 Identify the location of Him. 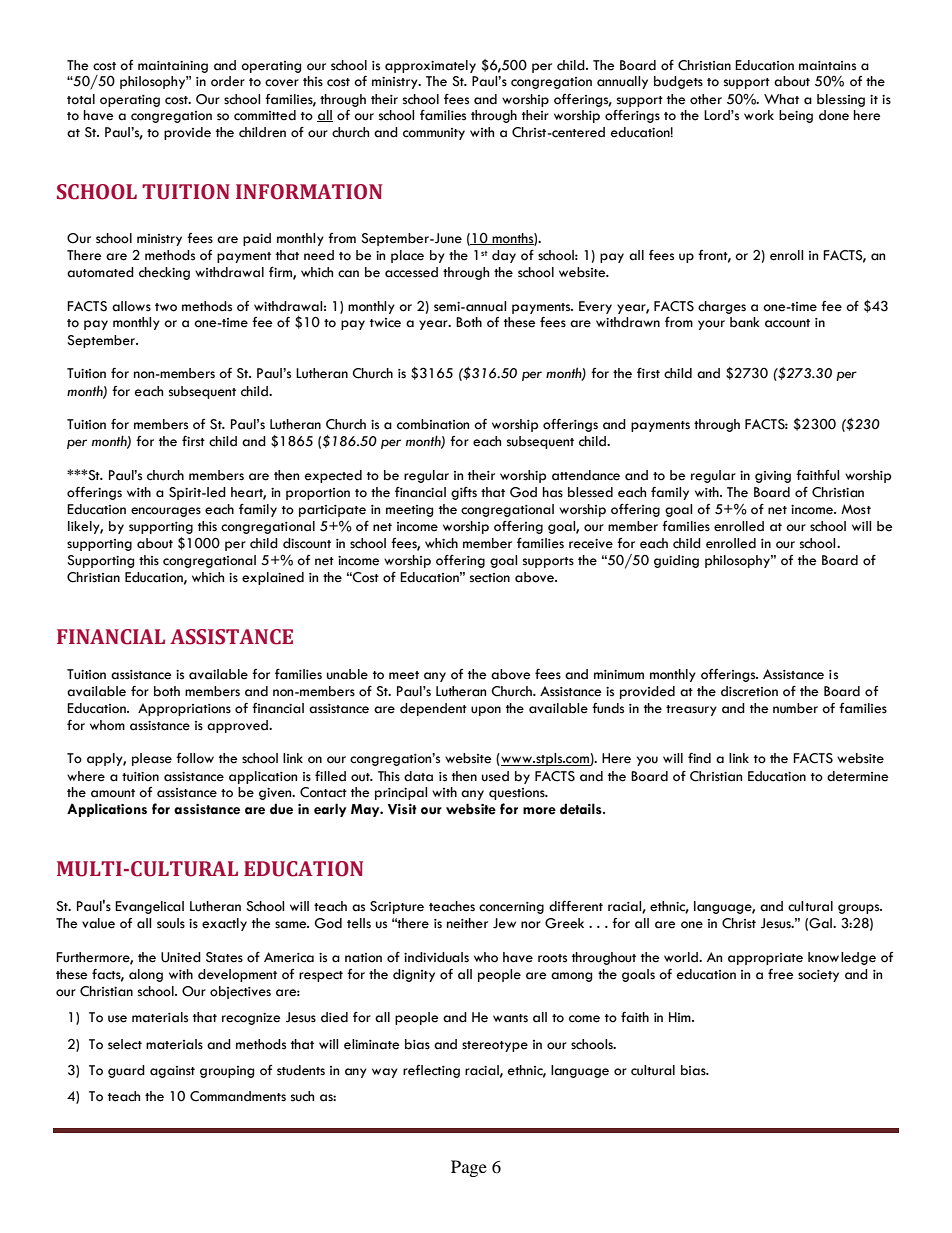
(681, 1017).
